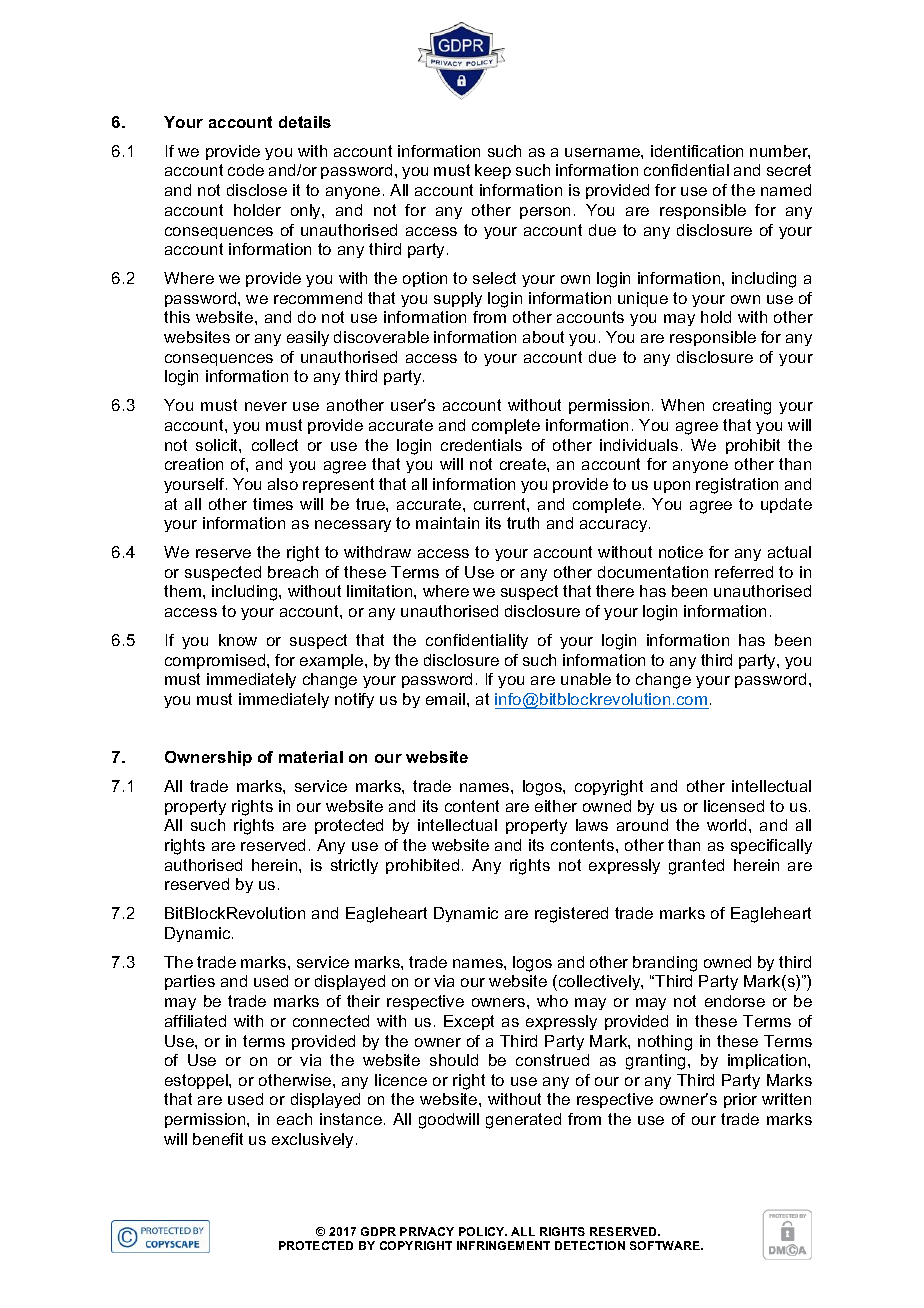 This screenshot has height=1308, width=924. Describe the element at coordinates (483, 1231) in the screenshot. I see `POLICY` at that location.
